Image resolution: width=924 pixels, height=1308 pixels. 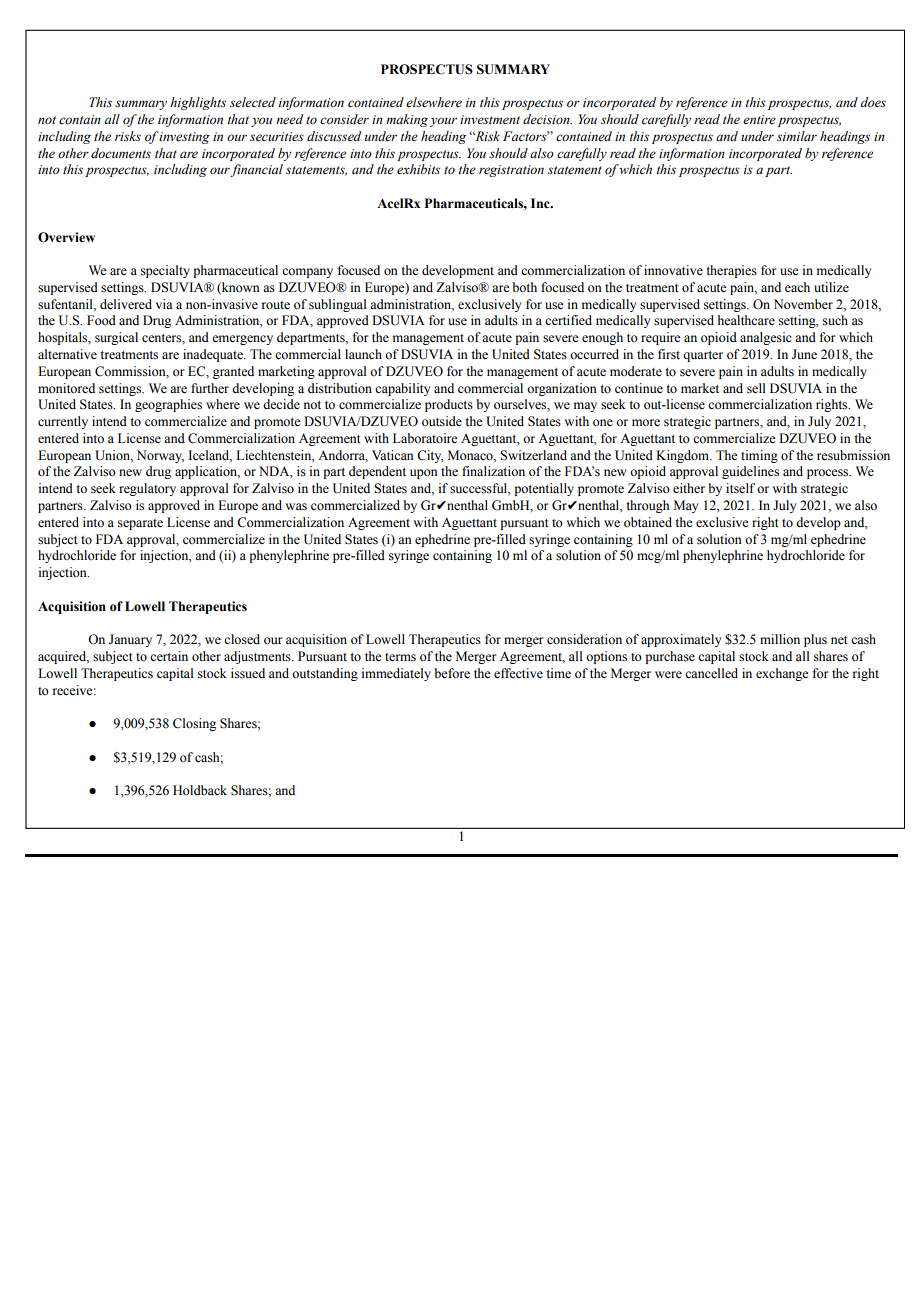 What do you see at coordinates (165, 271) in the document?
I see `specialty` at bounding box center [165, 271].
